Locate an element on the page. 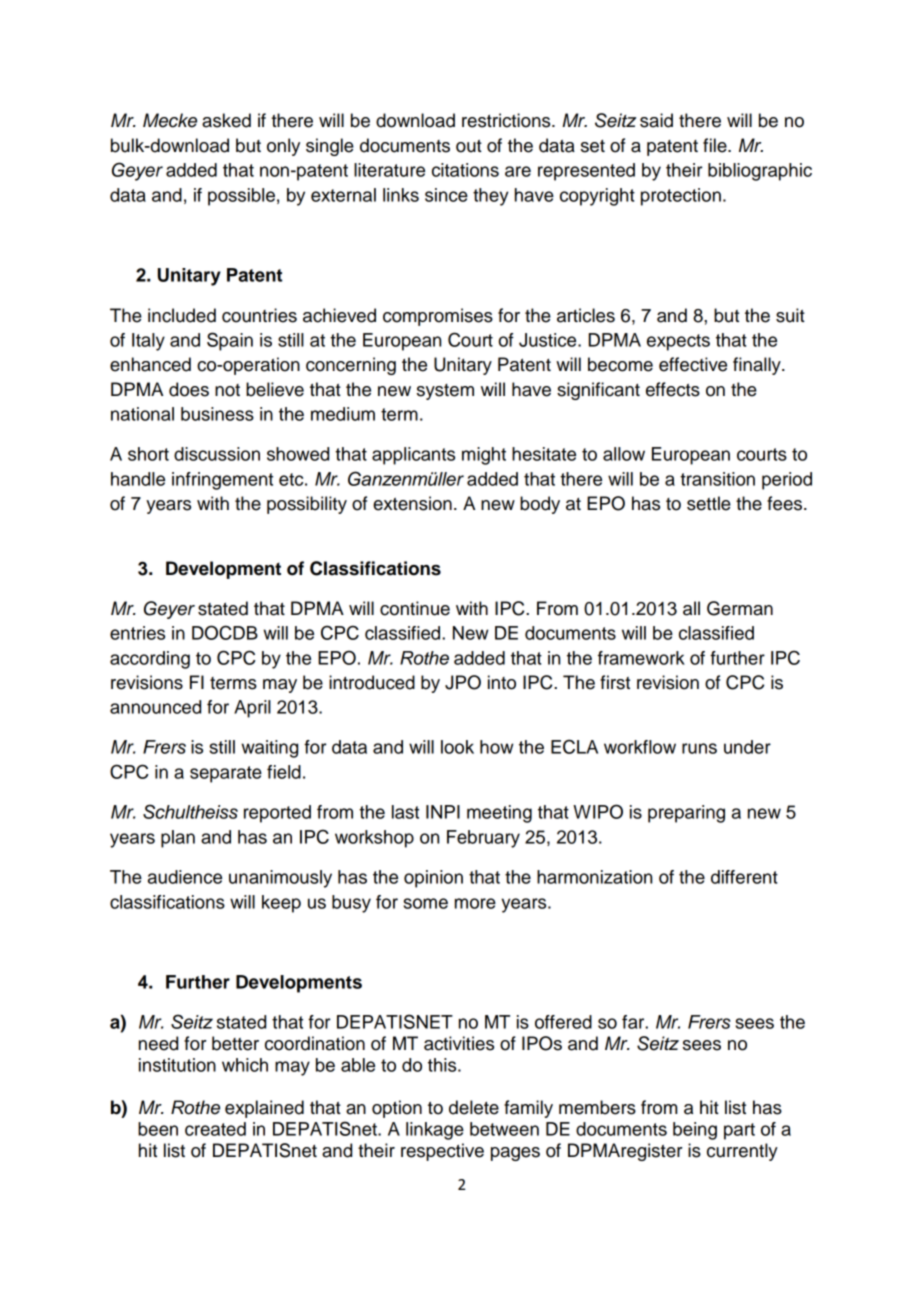 The image size is (924, 1308). file is located at coordinates (716, 145).
